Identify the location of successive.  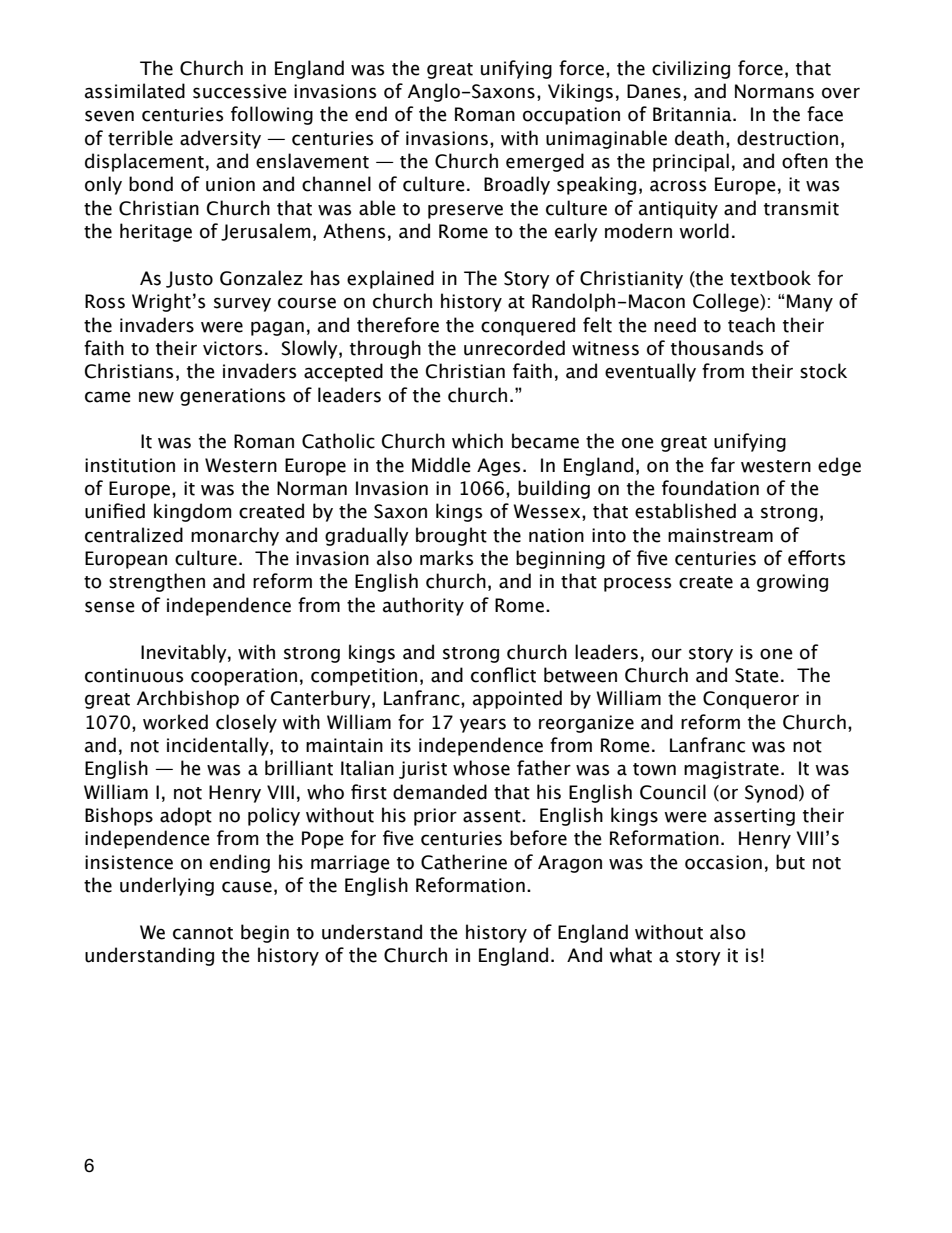
(240, 91).
